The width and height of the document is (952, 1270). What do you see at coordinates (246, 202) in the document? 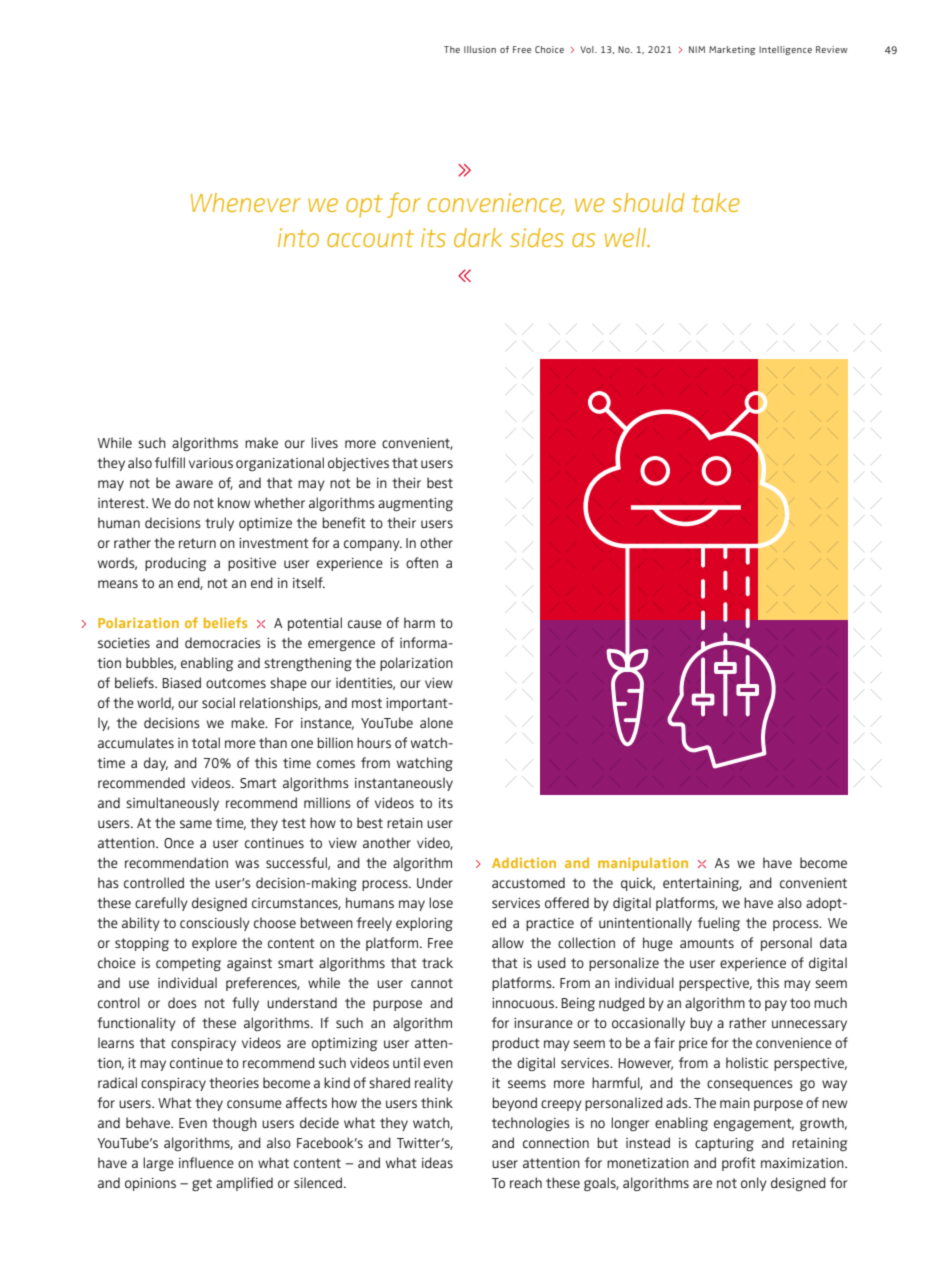
I see `Whenever` at bounding box center [246, 202].
